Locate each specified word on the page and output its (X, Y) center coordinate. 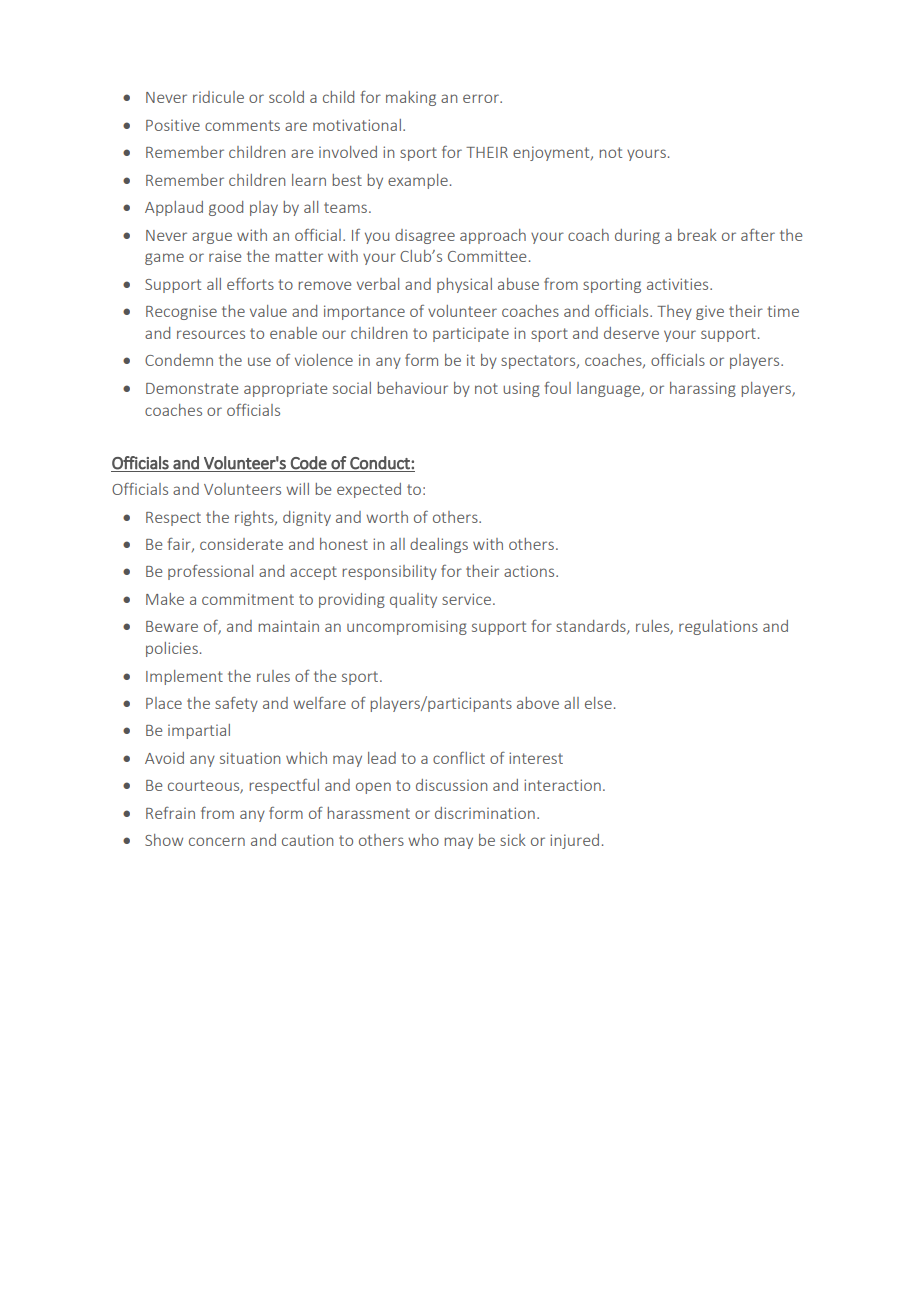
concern (217, 841)
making (411, 98)
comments (242, 125)
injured (574, 841)
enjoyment (552, 153)
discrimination (485, 813)
